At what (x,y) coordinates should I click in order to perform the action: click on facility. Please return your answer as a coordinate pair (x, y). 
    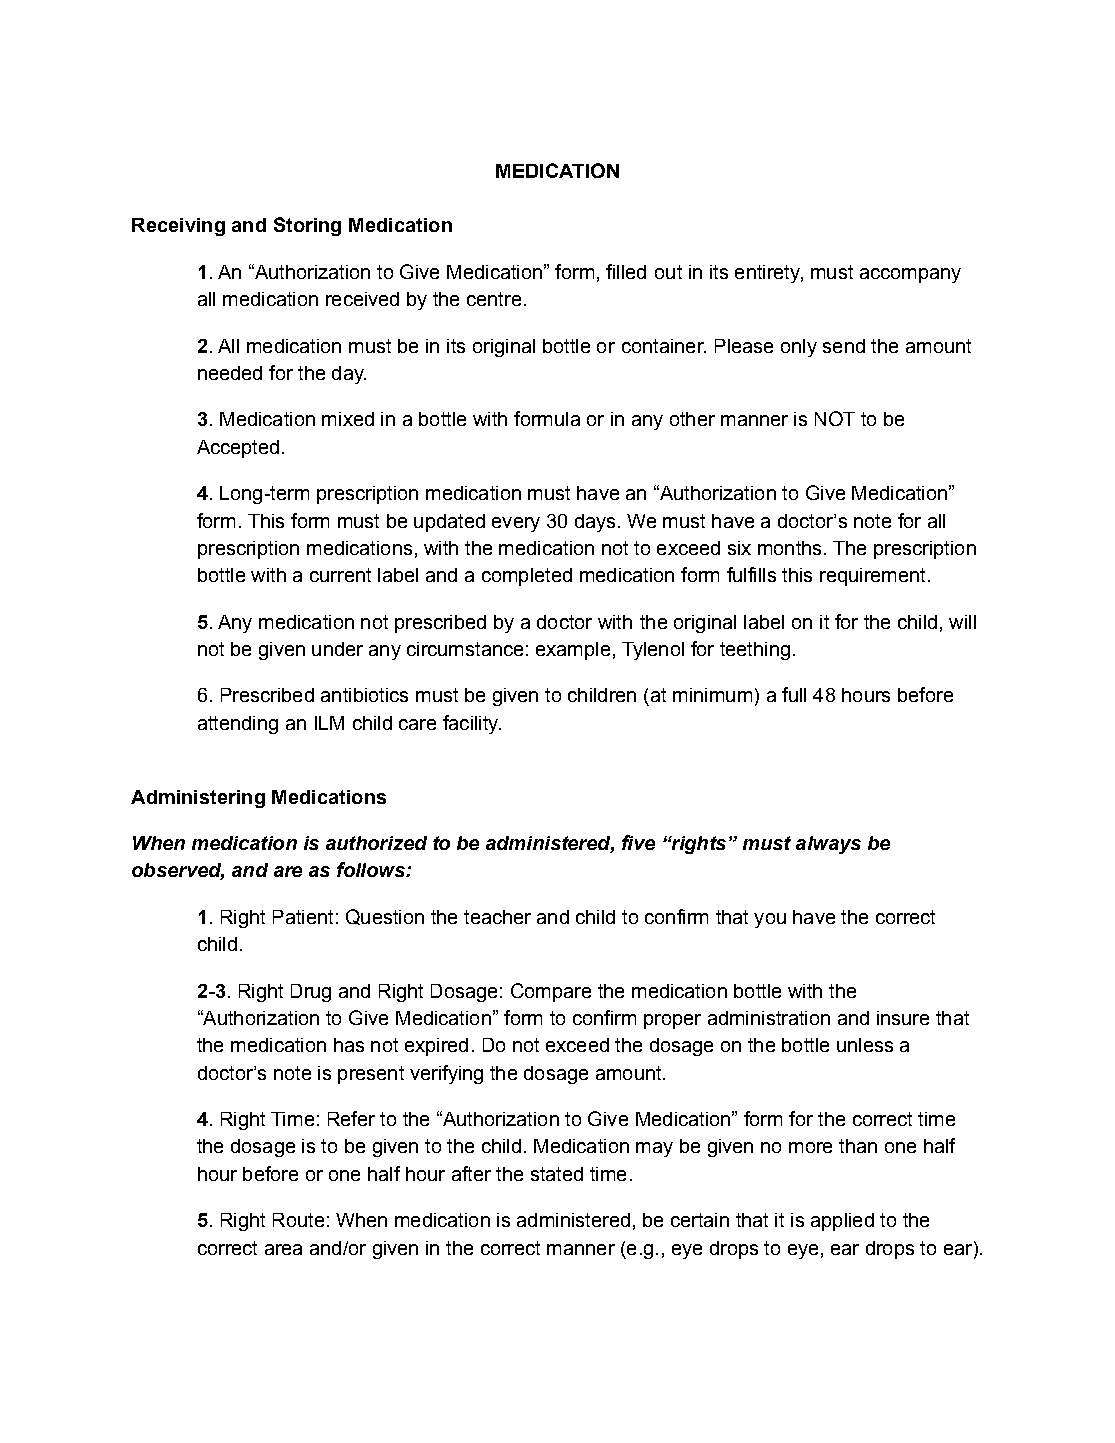
    Looking at the image, I should click on (472, 724).
